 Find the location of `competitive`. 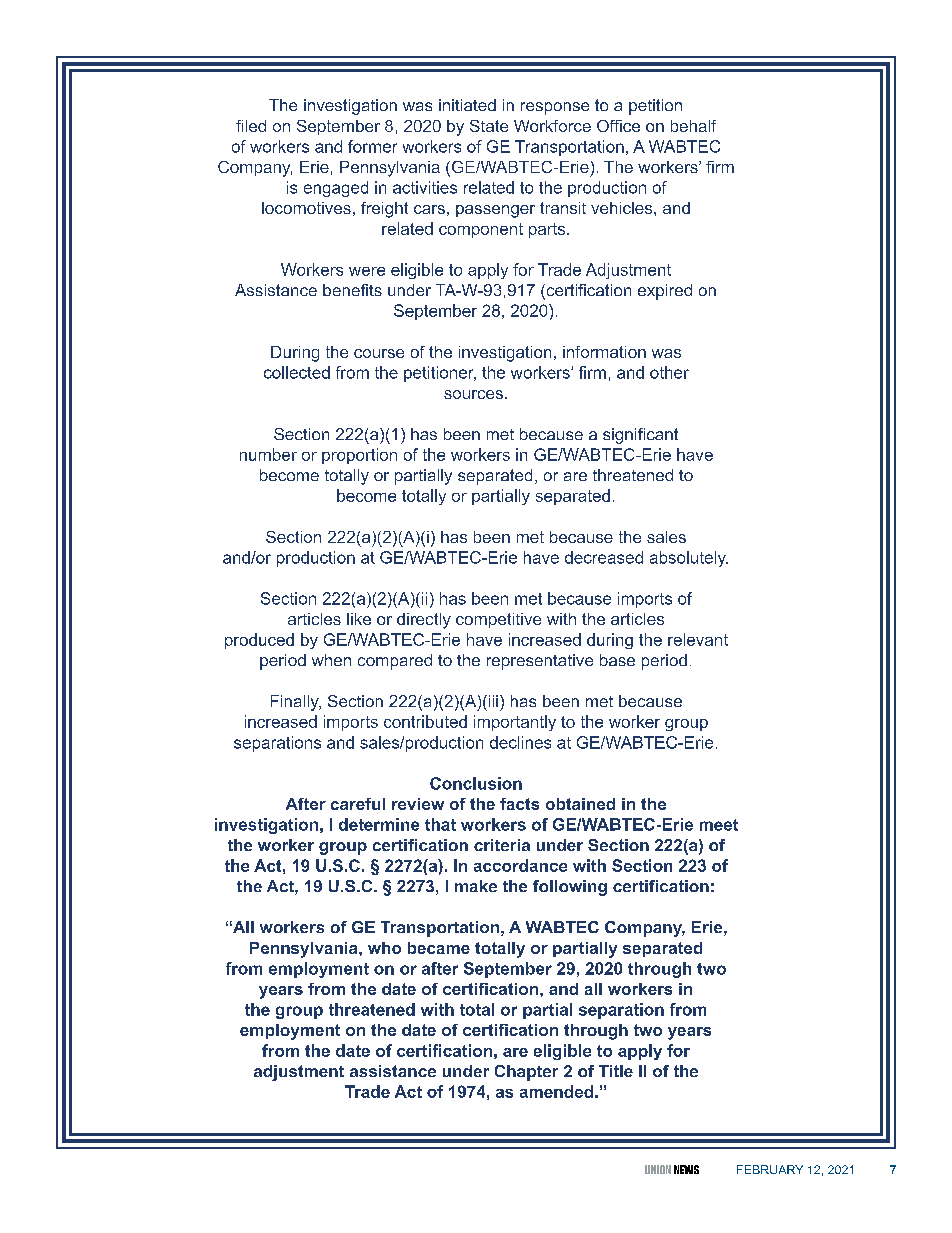

competitive is located at coordinates (498, 620).
